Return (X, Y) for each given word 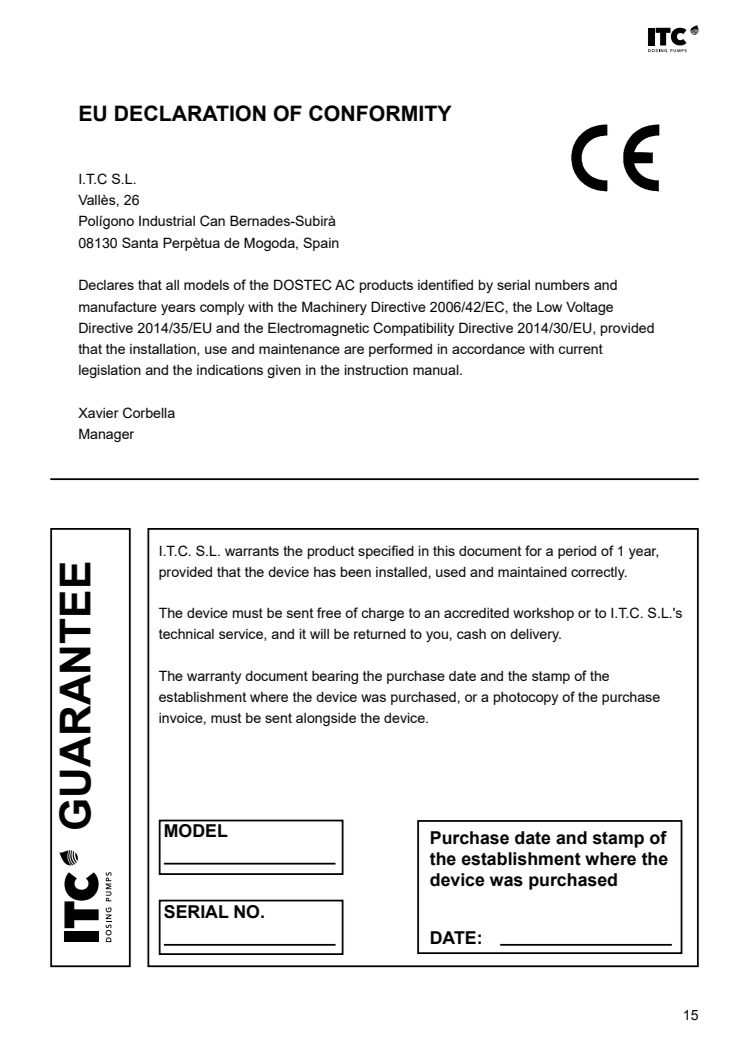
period (577, 552)
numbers (562, 285)
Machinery (334, 308)
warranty (214, 677)
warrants (252, 551)
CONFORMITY (380, 113)
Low (549, 307)
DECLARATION (190, 113)
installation (164, 350)
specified (386, 552)
